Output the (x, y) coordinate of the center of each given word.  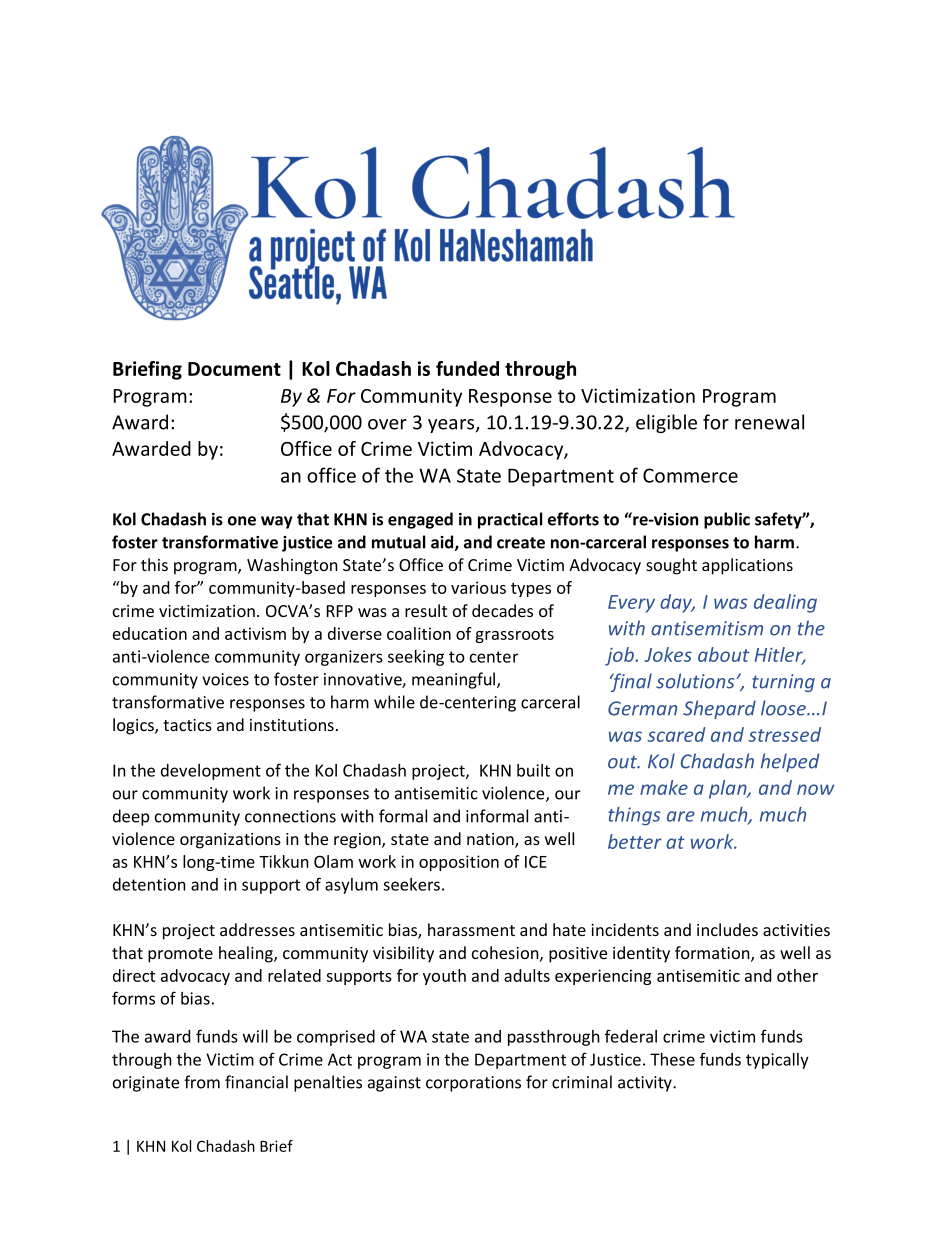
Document (234, 369)
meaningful (453, 680)
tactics (187, 725)
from (202, 1082)
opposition (459, 863)
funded (467, 368)
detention (149, 884)
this (154, 564)
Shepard (719, 709)
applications (747, 566)
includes (727, 929)
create (521, 543)
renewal (769, 422)
